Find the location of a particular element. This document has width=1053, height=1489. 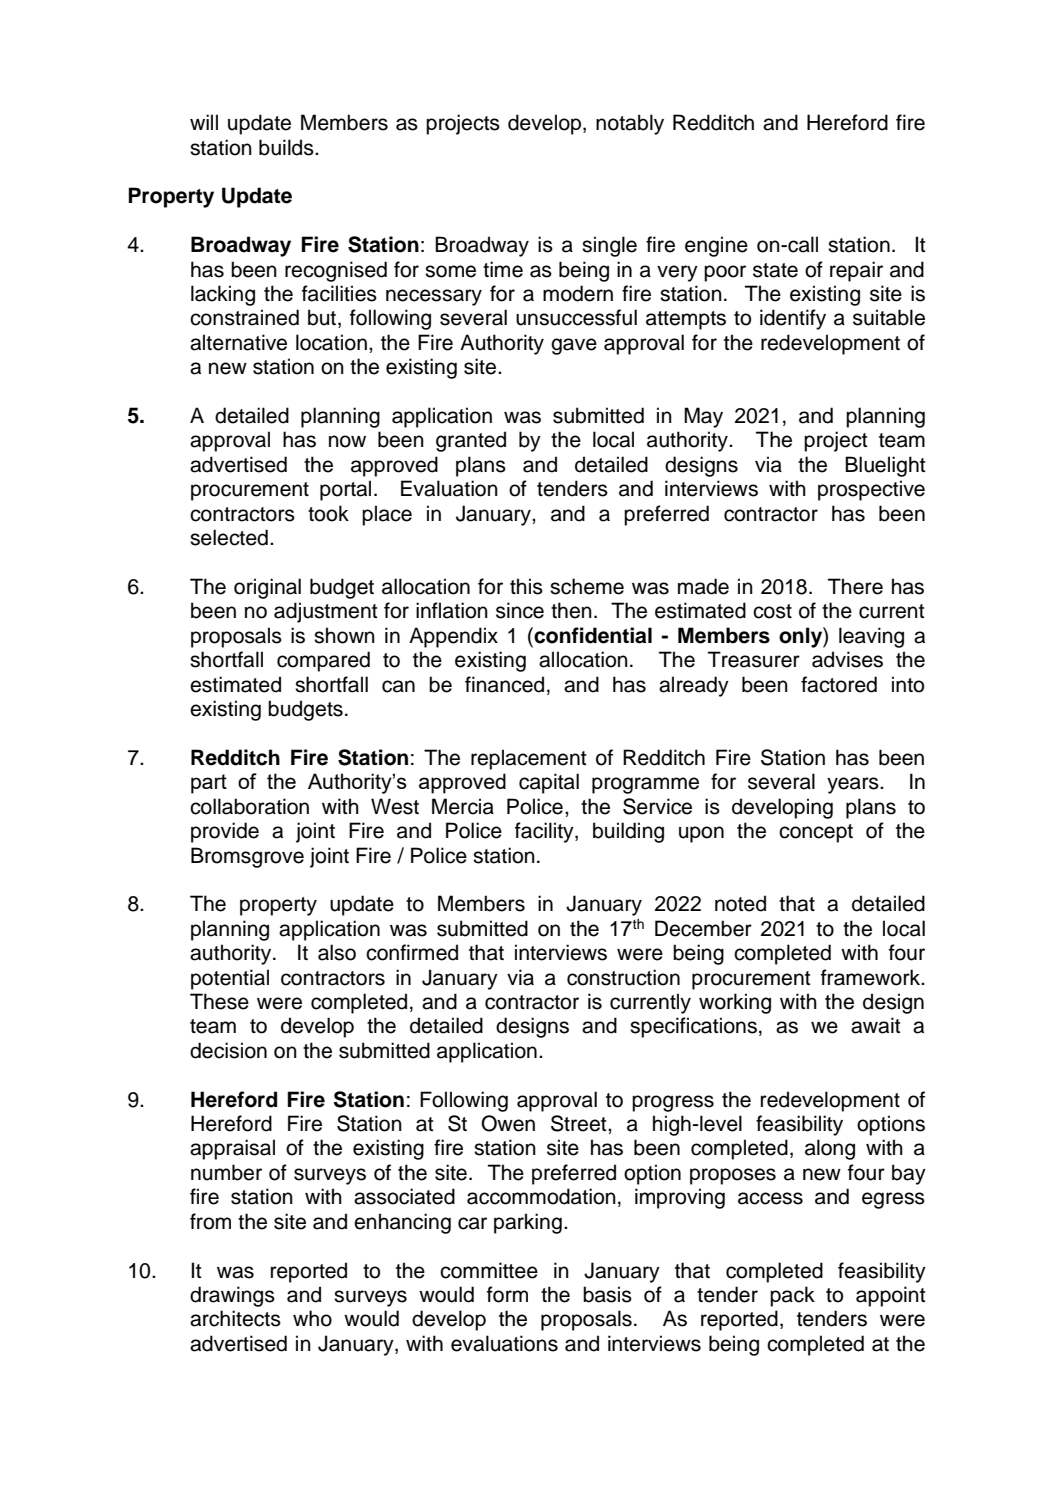

facility is located at coordinates (545, 832).
